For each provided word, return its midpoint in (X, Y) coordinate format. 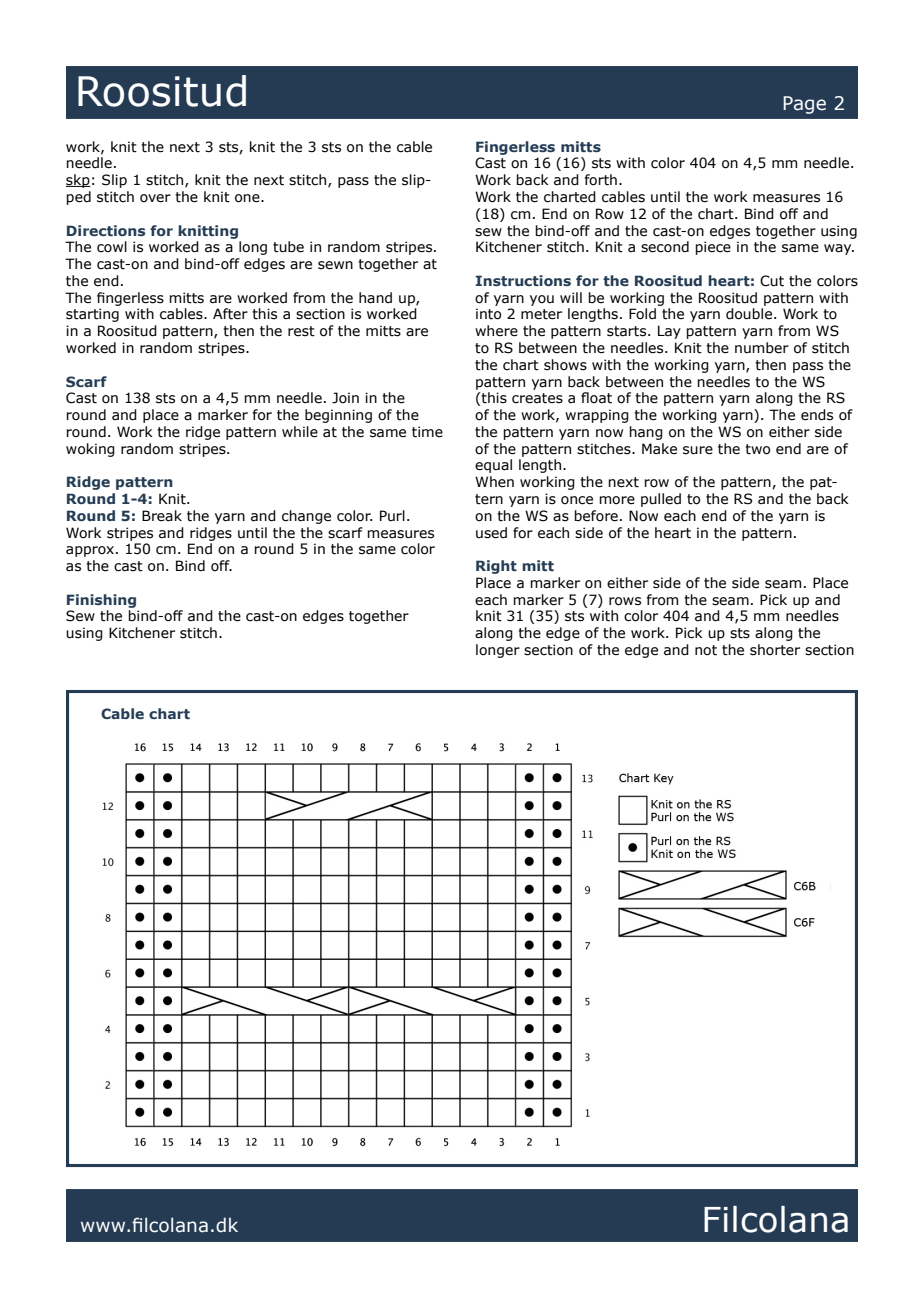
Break (162, 516)
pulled (661, 500)
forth (601, 180)
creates (537, 398)
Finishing (101, 601)
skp (78, 181)
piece (713, 248)
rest (301, 331)
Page (804, 105)
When (494, 482)
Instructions (523, 280)
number (762, 348)
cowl (112, 247)
